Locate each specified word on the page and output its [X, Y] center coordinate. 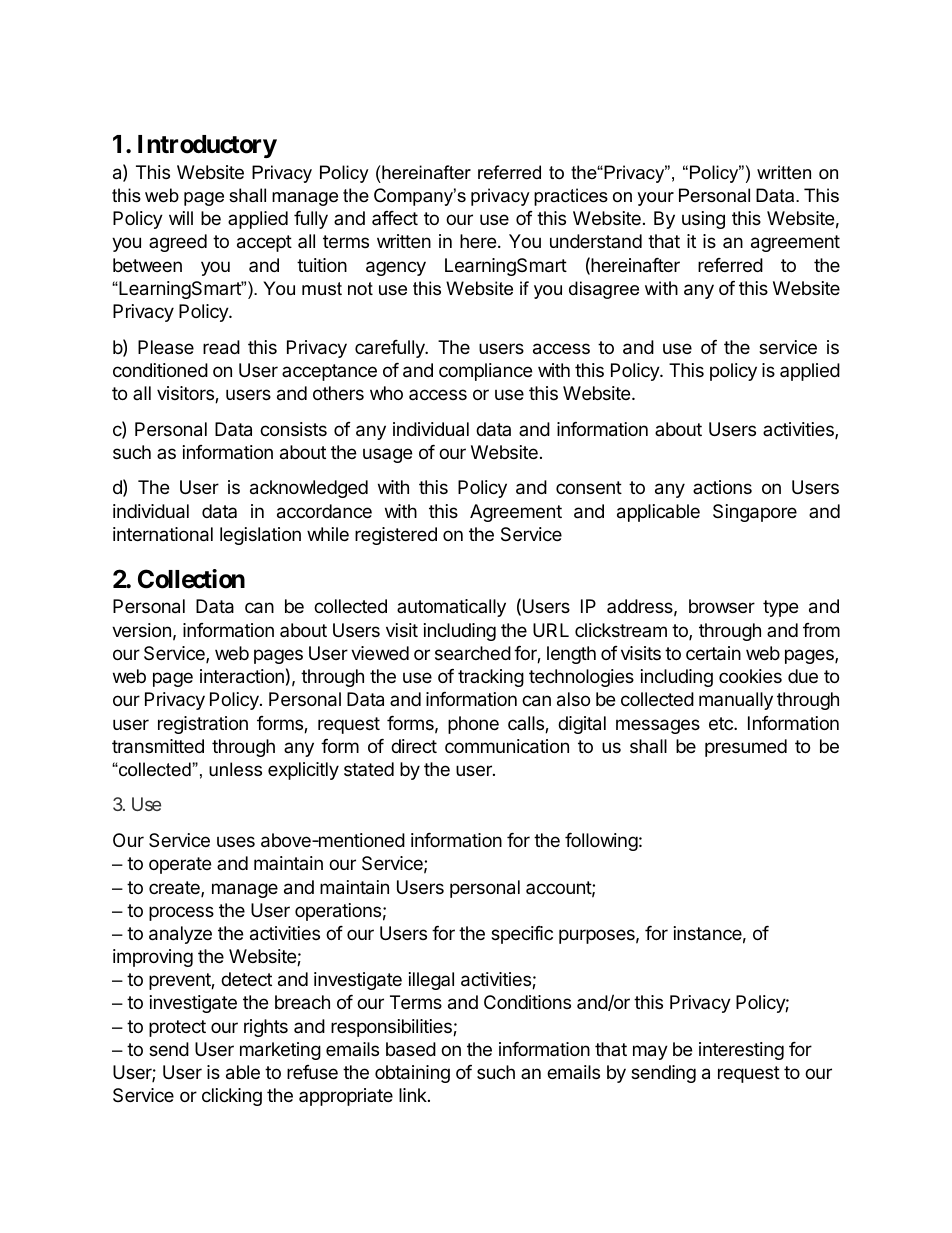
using [703, 220]
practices [571, 197]
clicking [232, 1097]
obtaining [412, 1074]
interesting [741, 1051]
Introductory [207, 146]
